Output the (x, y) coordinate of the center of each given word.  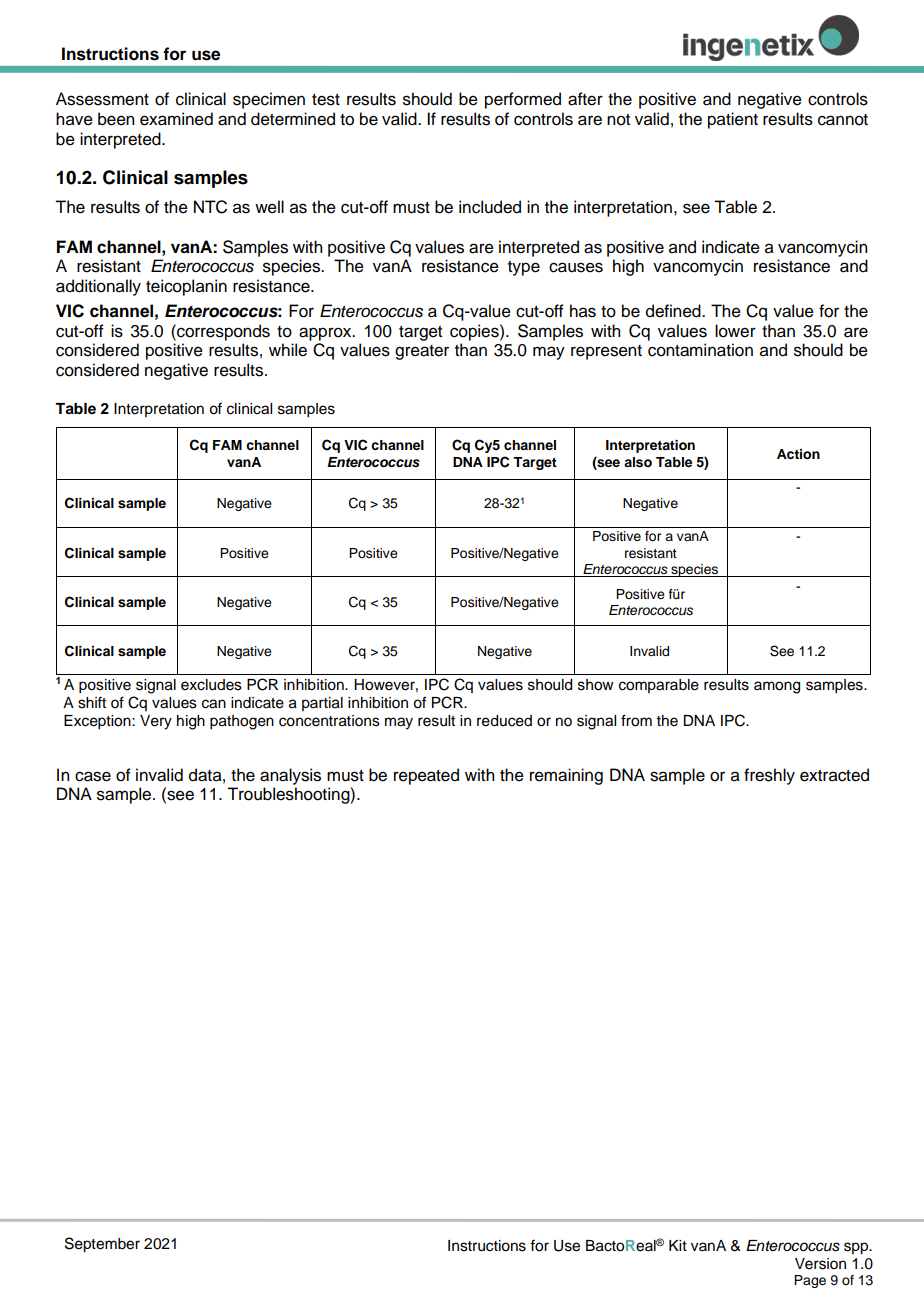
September (102, 1245)
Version (820, 1264)
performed (523, 100)
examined (176, 119)
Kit (678, 1245)
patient (733, 120)
